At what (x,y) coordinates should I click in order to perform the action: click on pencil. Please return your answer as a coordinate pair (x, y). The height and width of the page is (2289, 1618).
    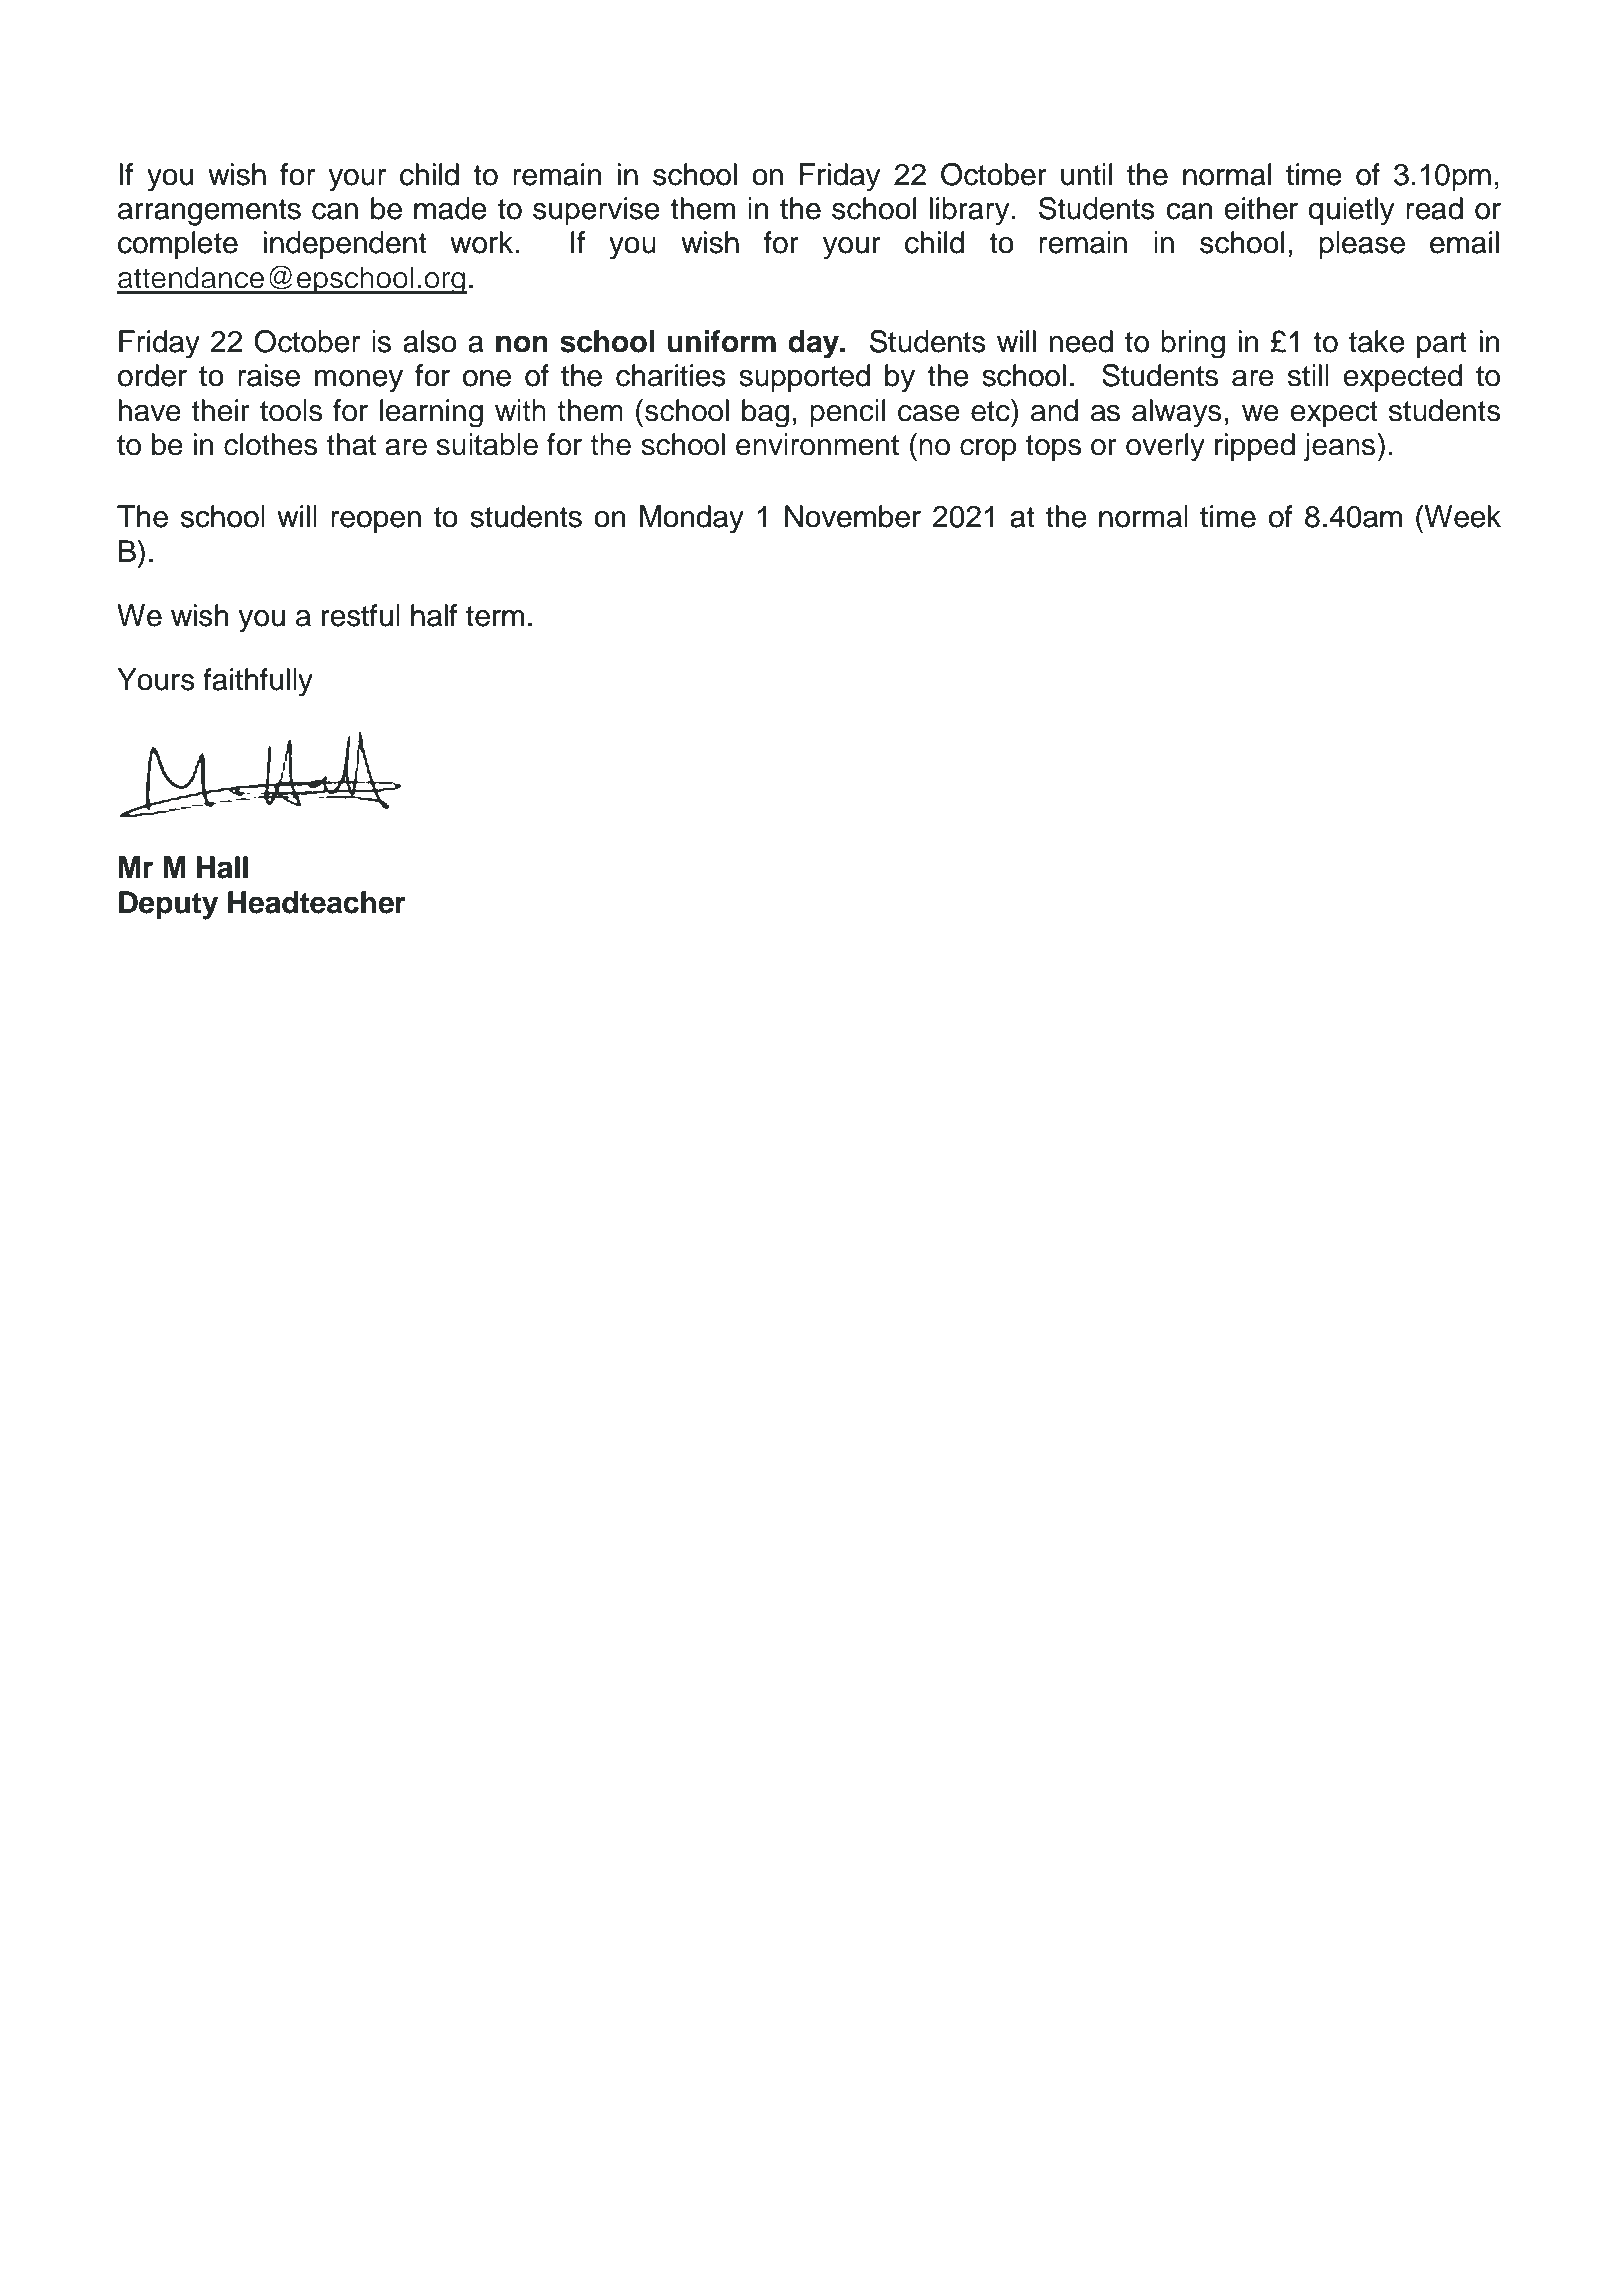
    Looking at the image, I should click on (847, 413).
